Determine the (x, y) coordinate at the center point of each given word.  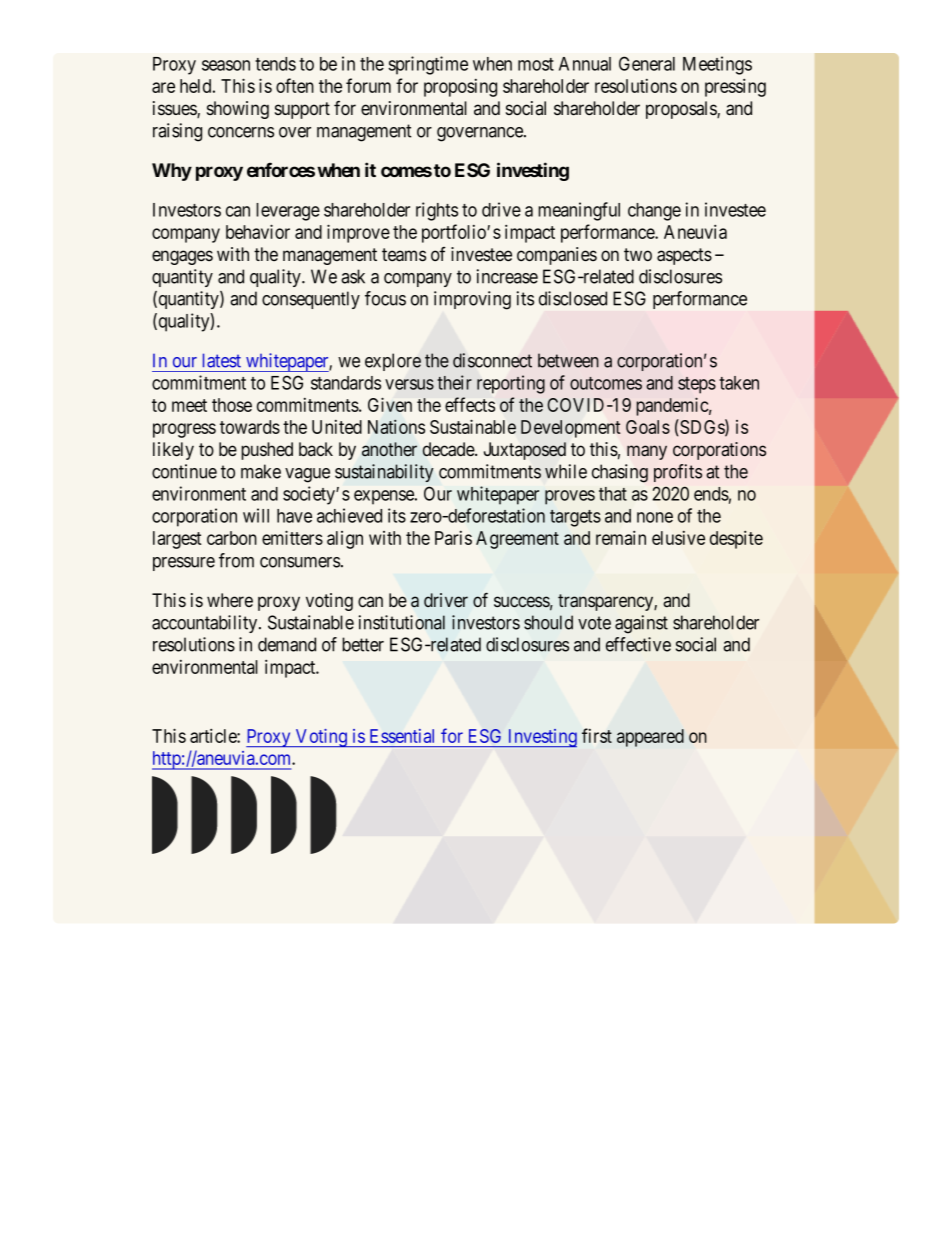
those (232, 405)
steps (697, 385)
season (226, 65)
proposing (460, 88)
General (647, 63)
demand (287, 644)
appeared (650, 738)
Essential (402, 736)
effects (470, 404)
